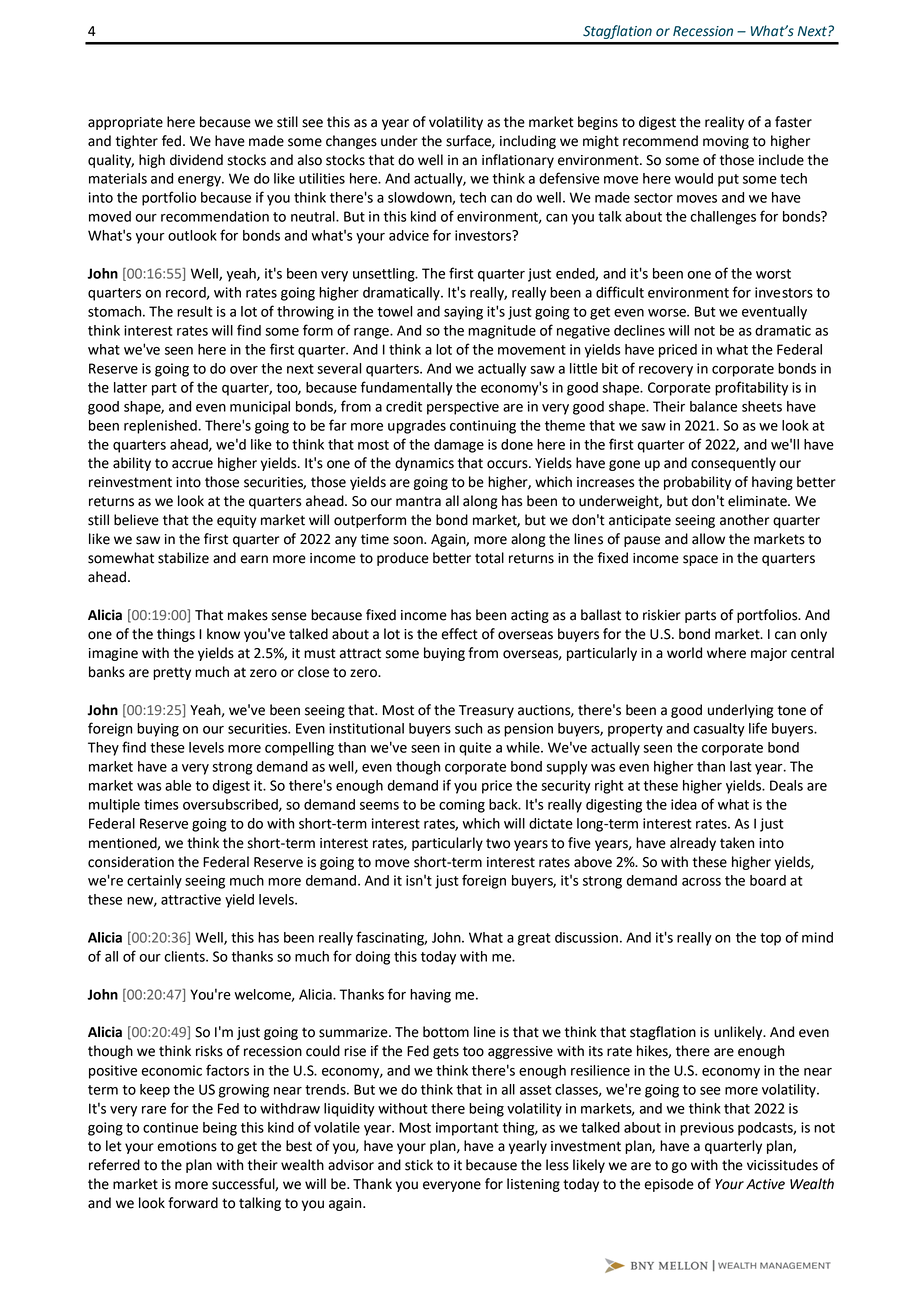 This screenshot has height=1308, width=924. What do you see at coordinates (737, 843) in the screenshot?
I see `taken` at bounding box center [737, 843].
